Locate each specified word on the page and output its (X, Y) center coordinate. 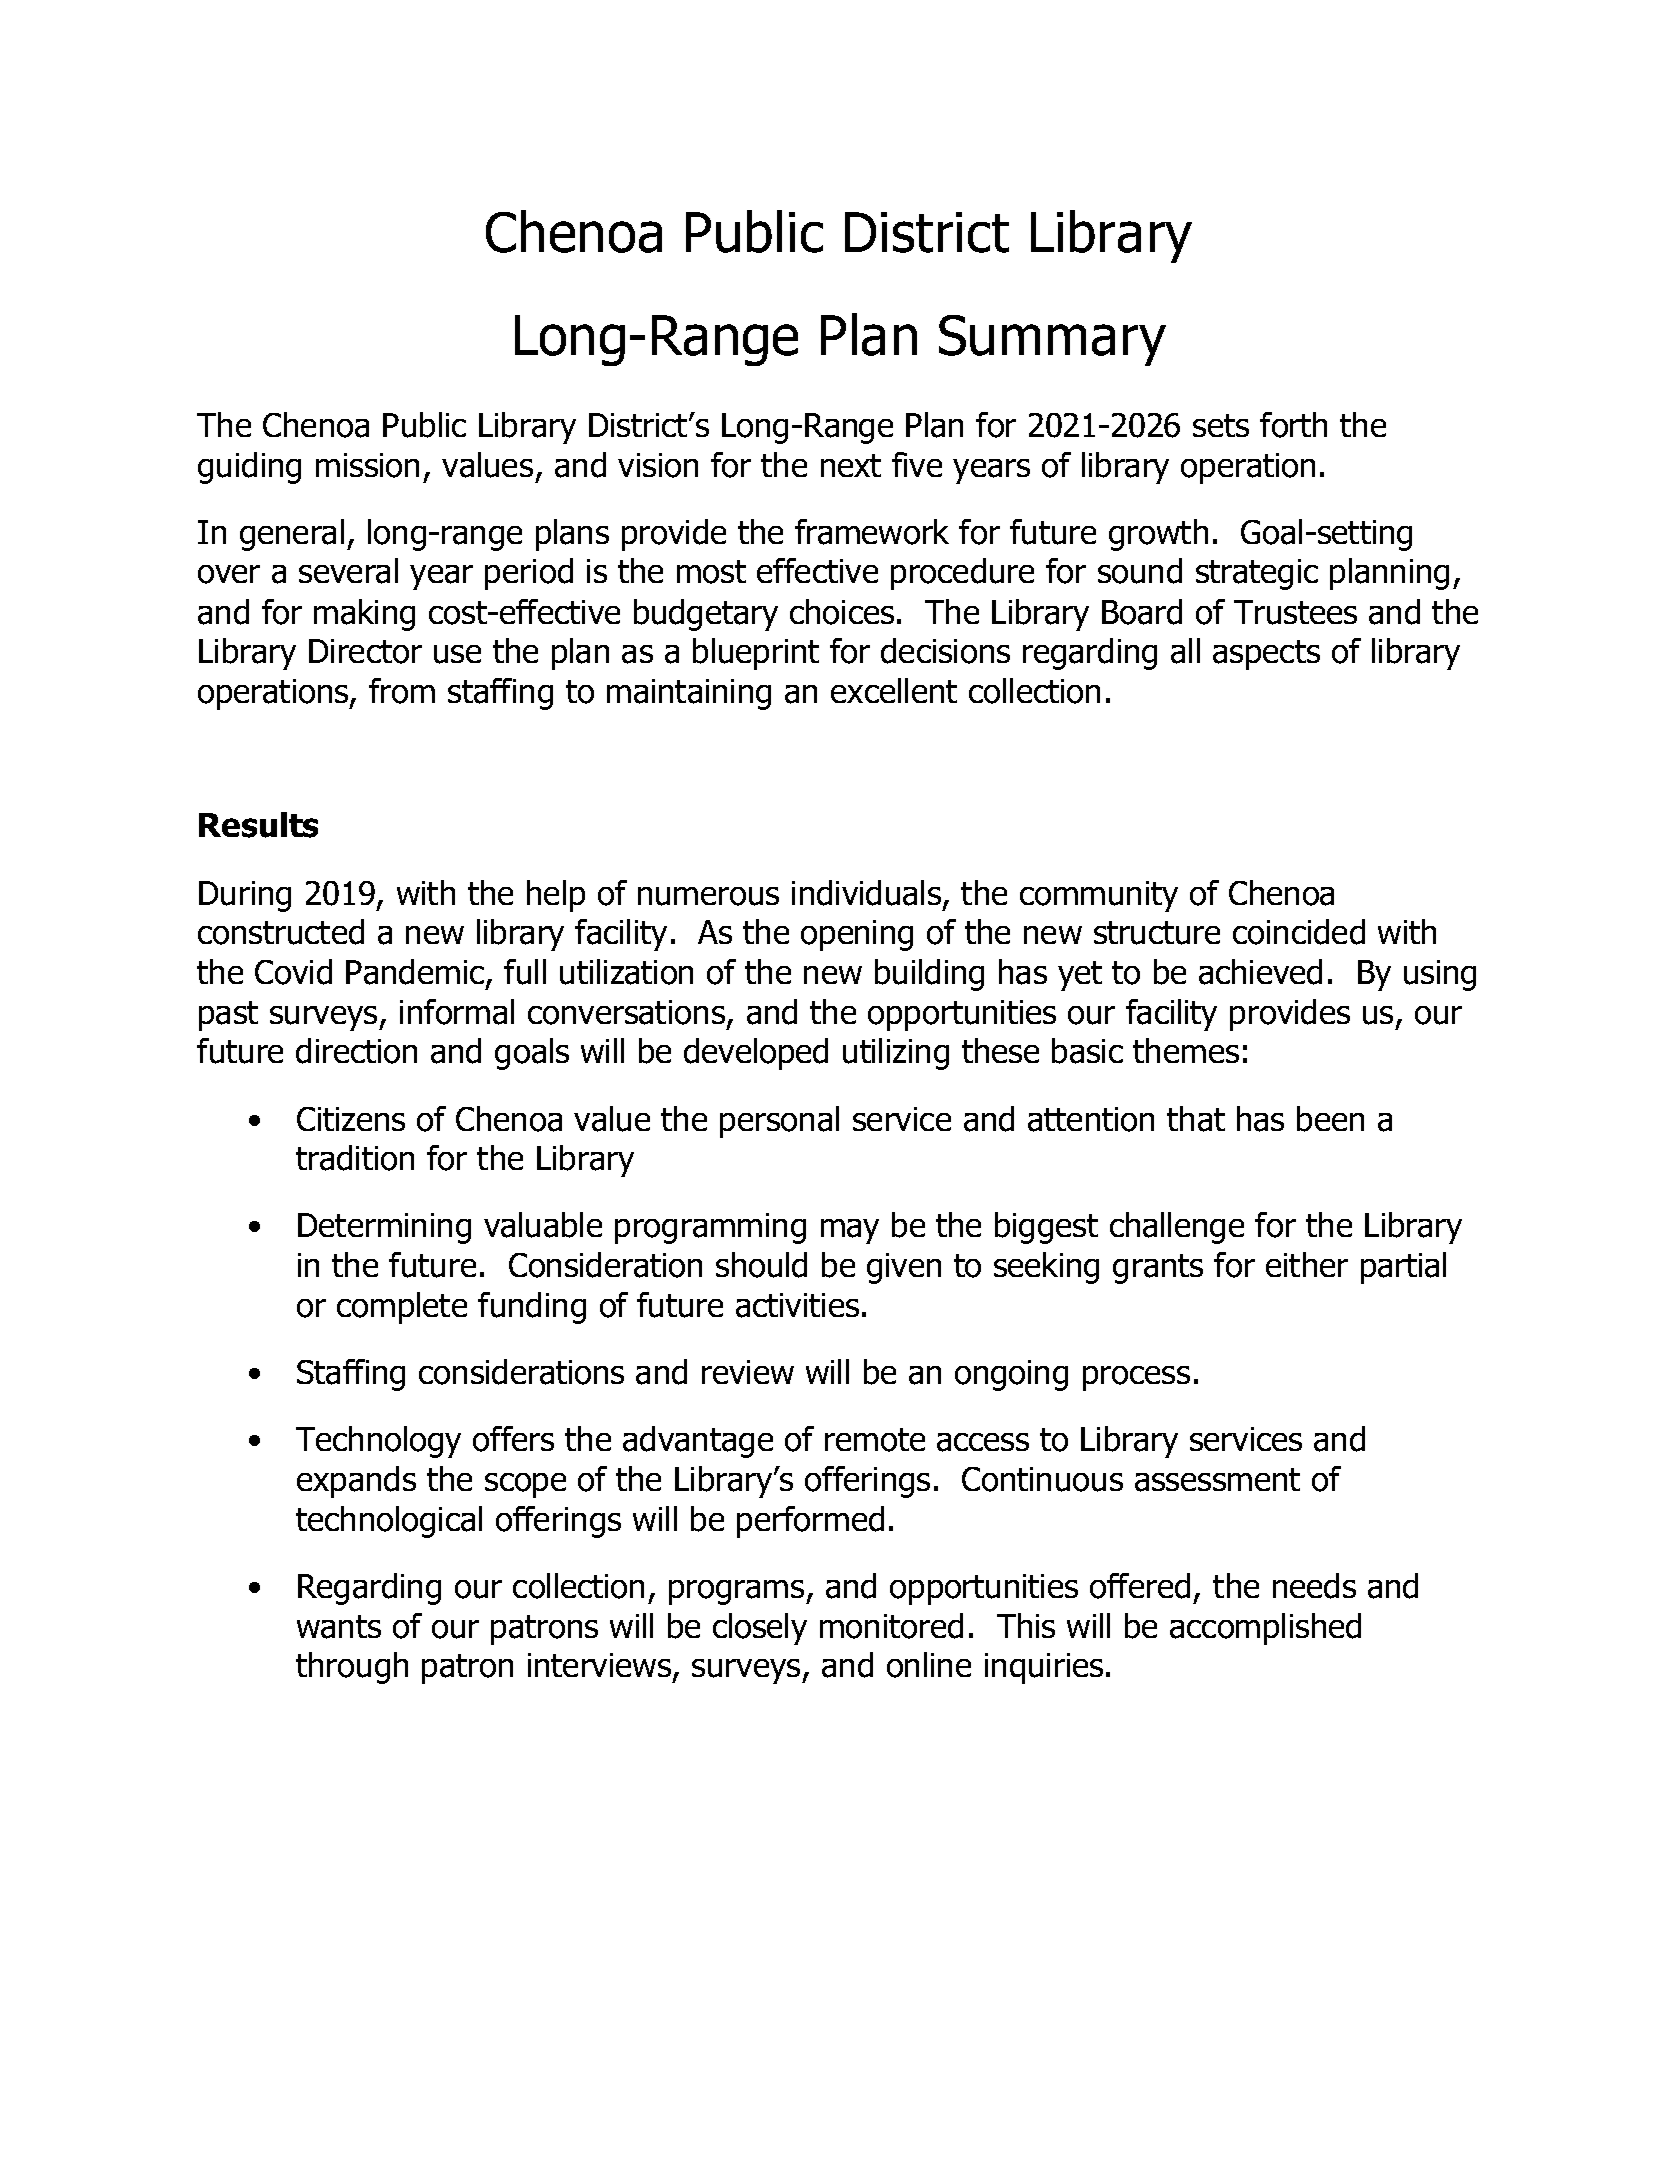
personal (779, 1122)
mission (367, 465)
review (748, 1372)
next (851, 465)
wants (339, 1627)
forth (1293, 425)
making (364, 615)
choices (842, 612)
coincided (1299, 932)
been (1330, 1119)
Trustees (1295, 612)
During (245, 896)
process (1136, 1378)
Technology (378, 1442)
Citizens (351, 1119)
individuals (868, 894)
